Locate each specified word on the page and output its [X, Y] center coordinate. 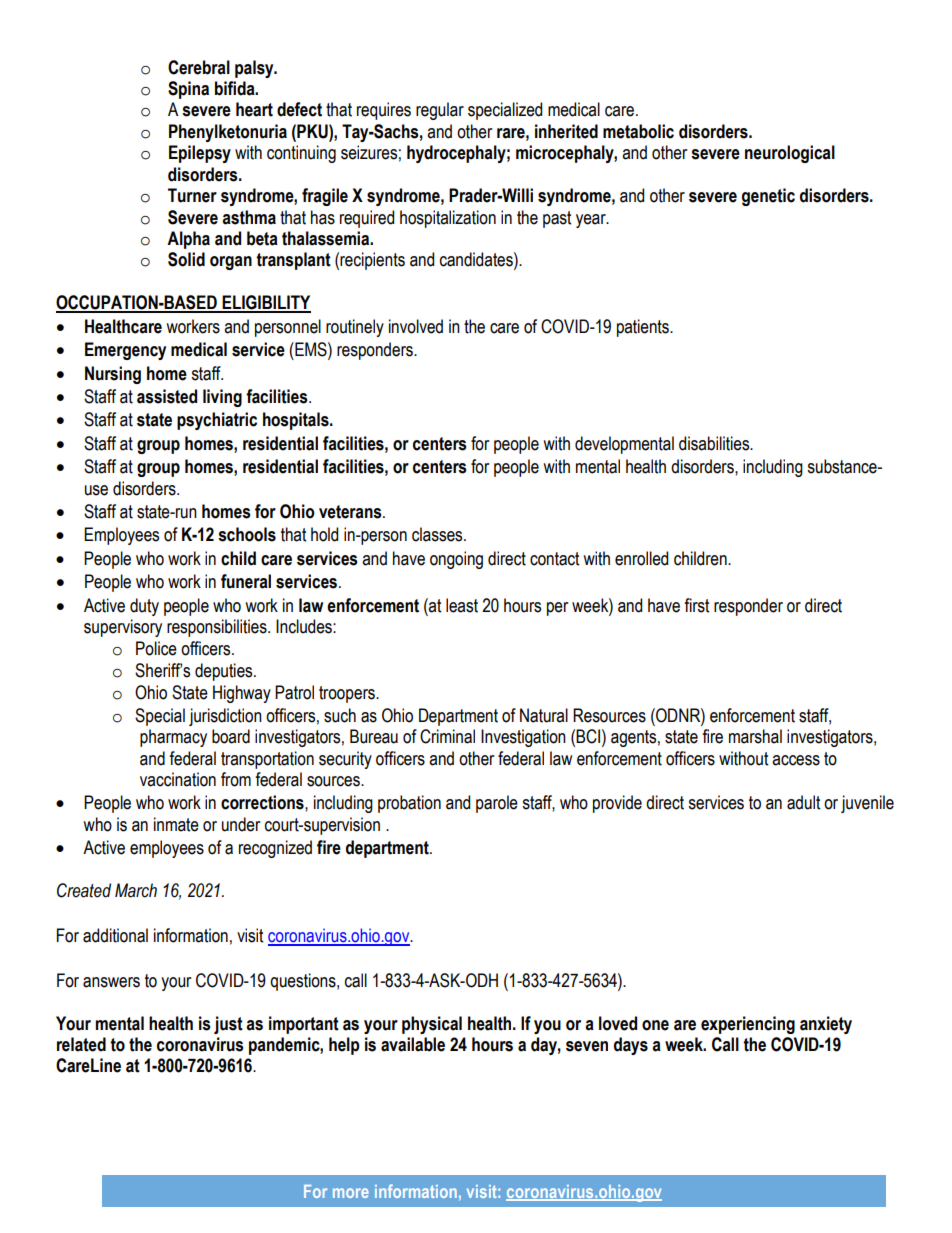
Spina [188, 90]
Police [156, 648]
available [413, 1044]
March [136, 890]
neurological [790, 154]
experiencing [748, 1025]
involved [416, 326]
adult [803, 802]
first [696, 605]
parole [497, 804]
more [351, 1193]
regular [440, 111]
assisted [167, 396]
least [462, 605]
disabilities [715, 443]
